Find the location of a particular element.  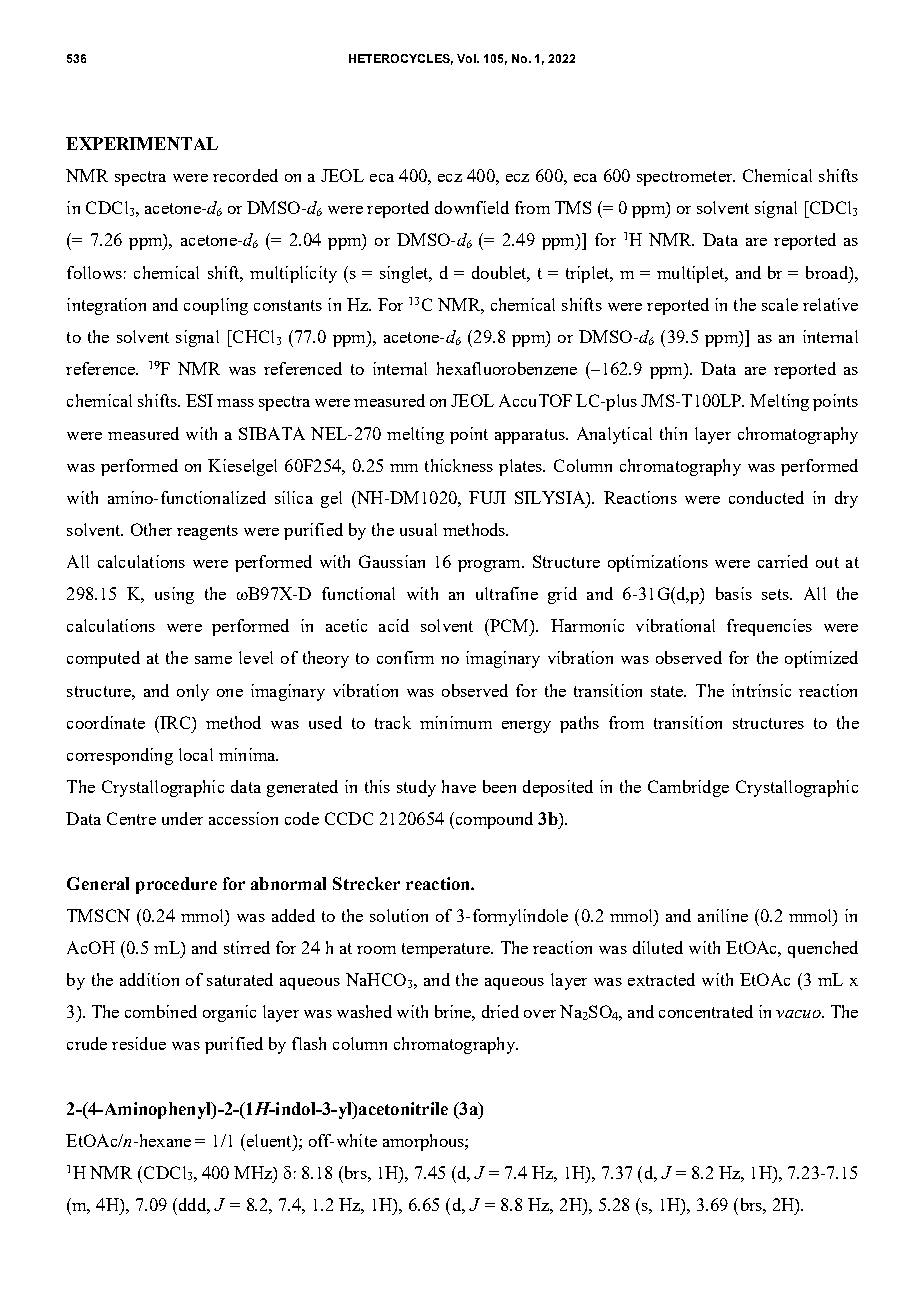

EXPERIMENTAL is located at coordinates (142, 143).
